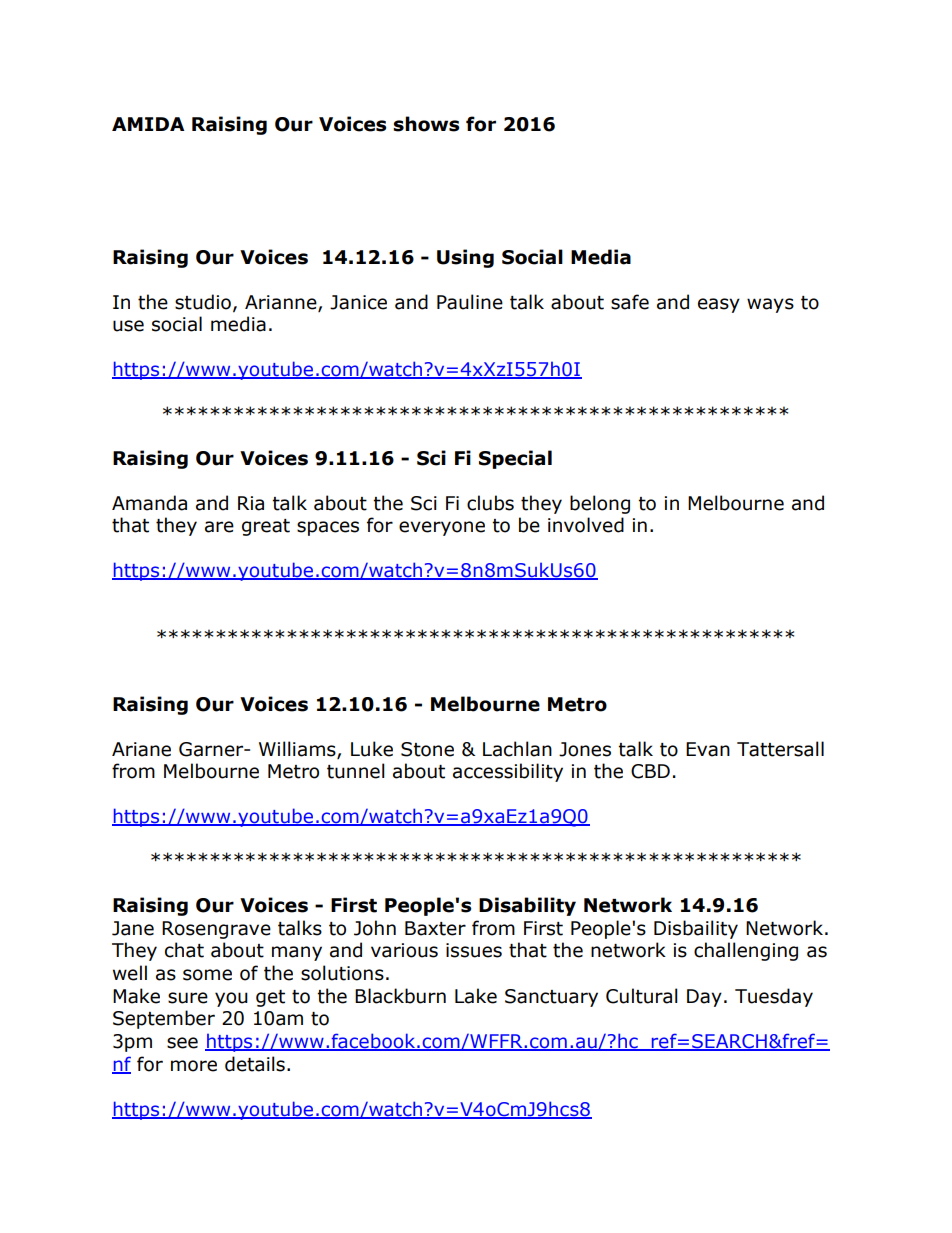 Image resolution: width=952 pixels, height=1233 pixels. Describe the element at coordinates (182, 1043) in the document. I see `see` at that location.
